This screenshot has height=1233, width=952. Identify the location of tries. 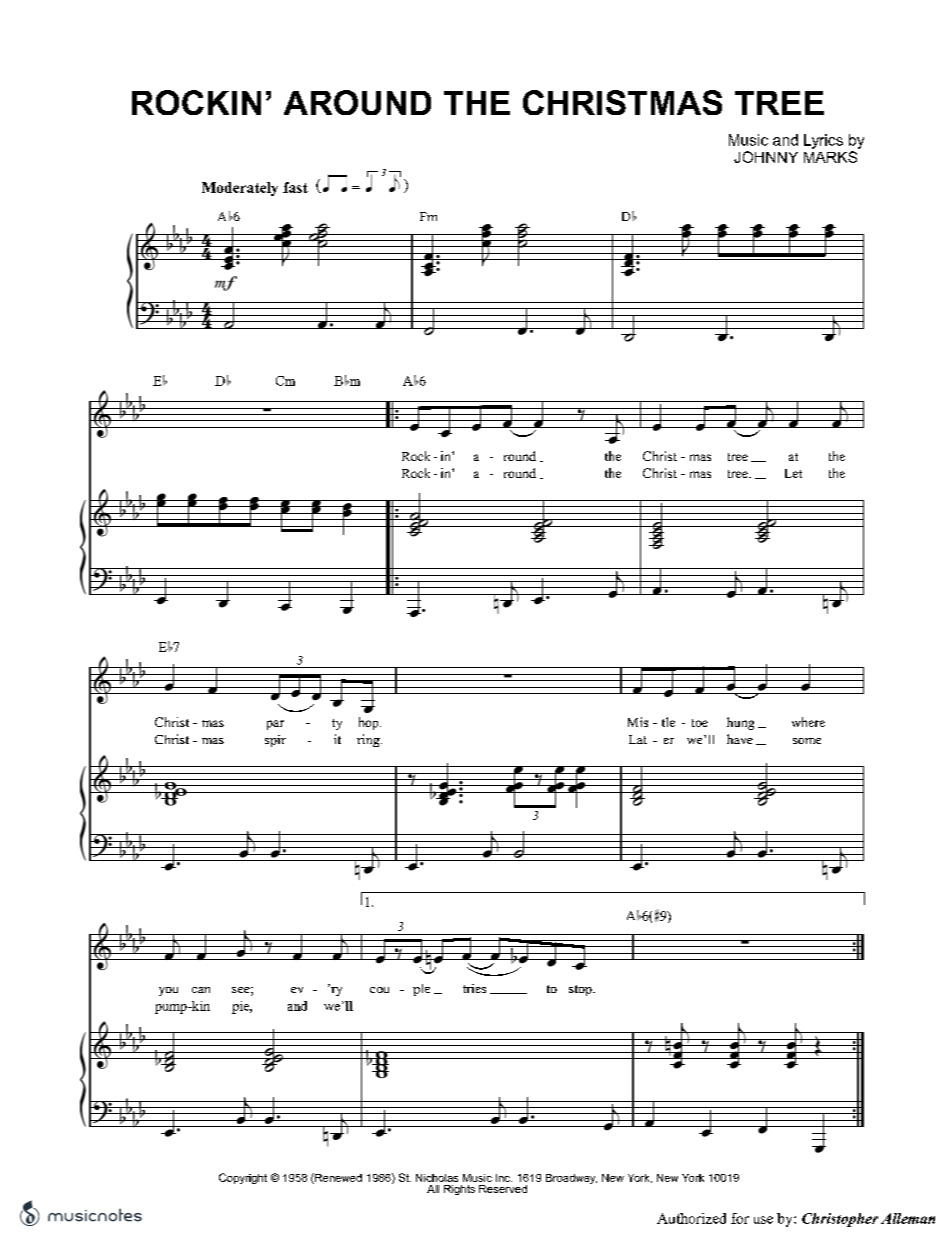
(474, 988).
